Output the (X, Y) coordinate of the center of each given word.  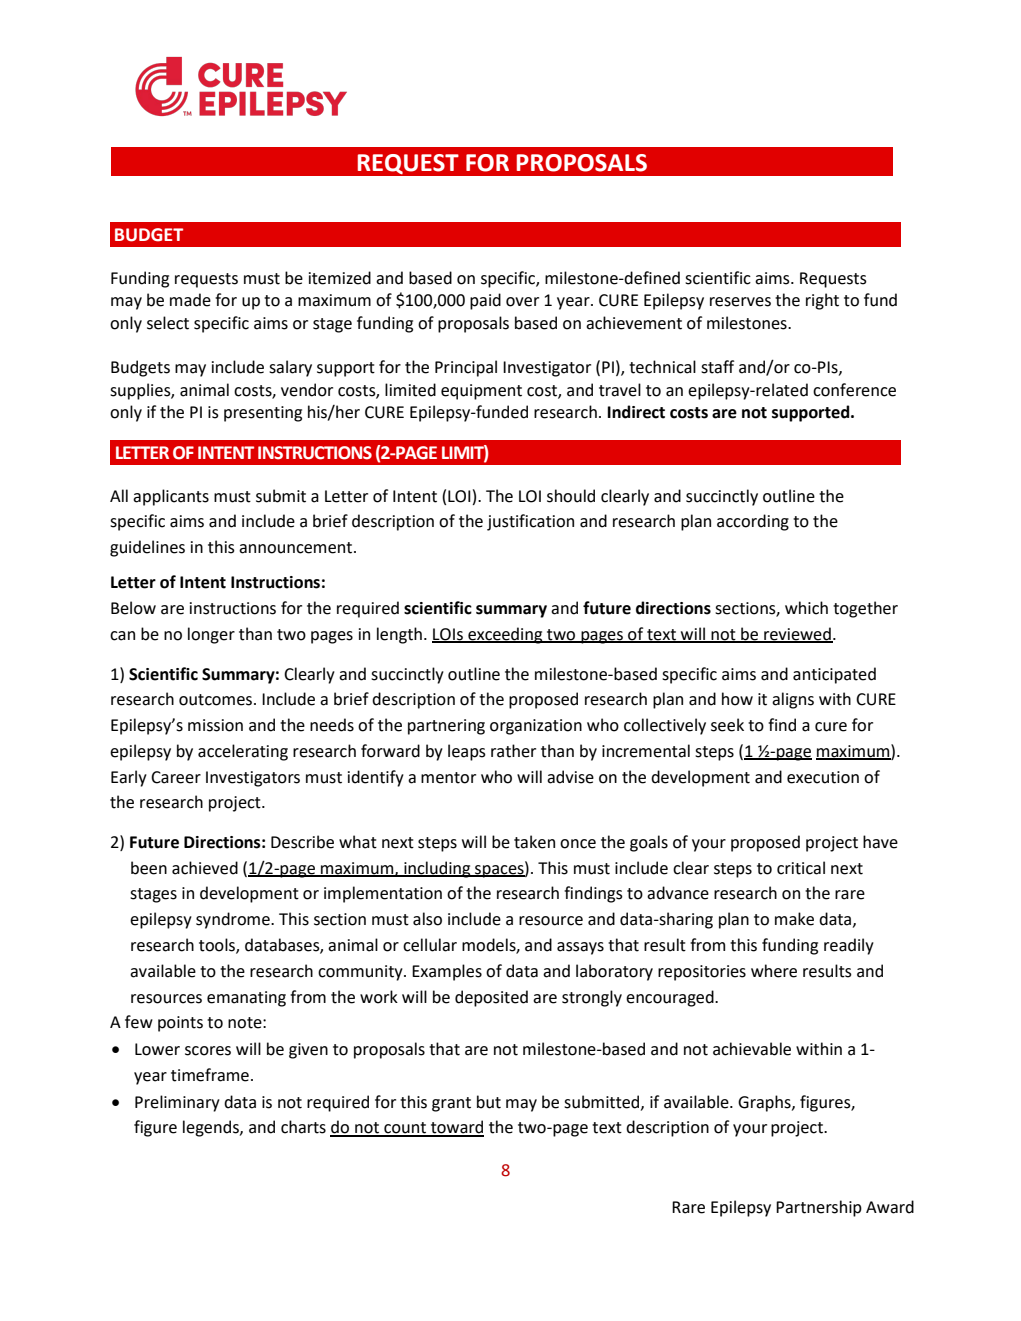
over (522, 302)
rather (513, 751)
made (190, 300)
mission (215, 725)
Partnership (819, 1208)
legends (212, 1128)
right (822, 301)
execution (823, 777)
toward (456, 1128)
